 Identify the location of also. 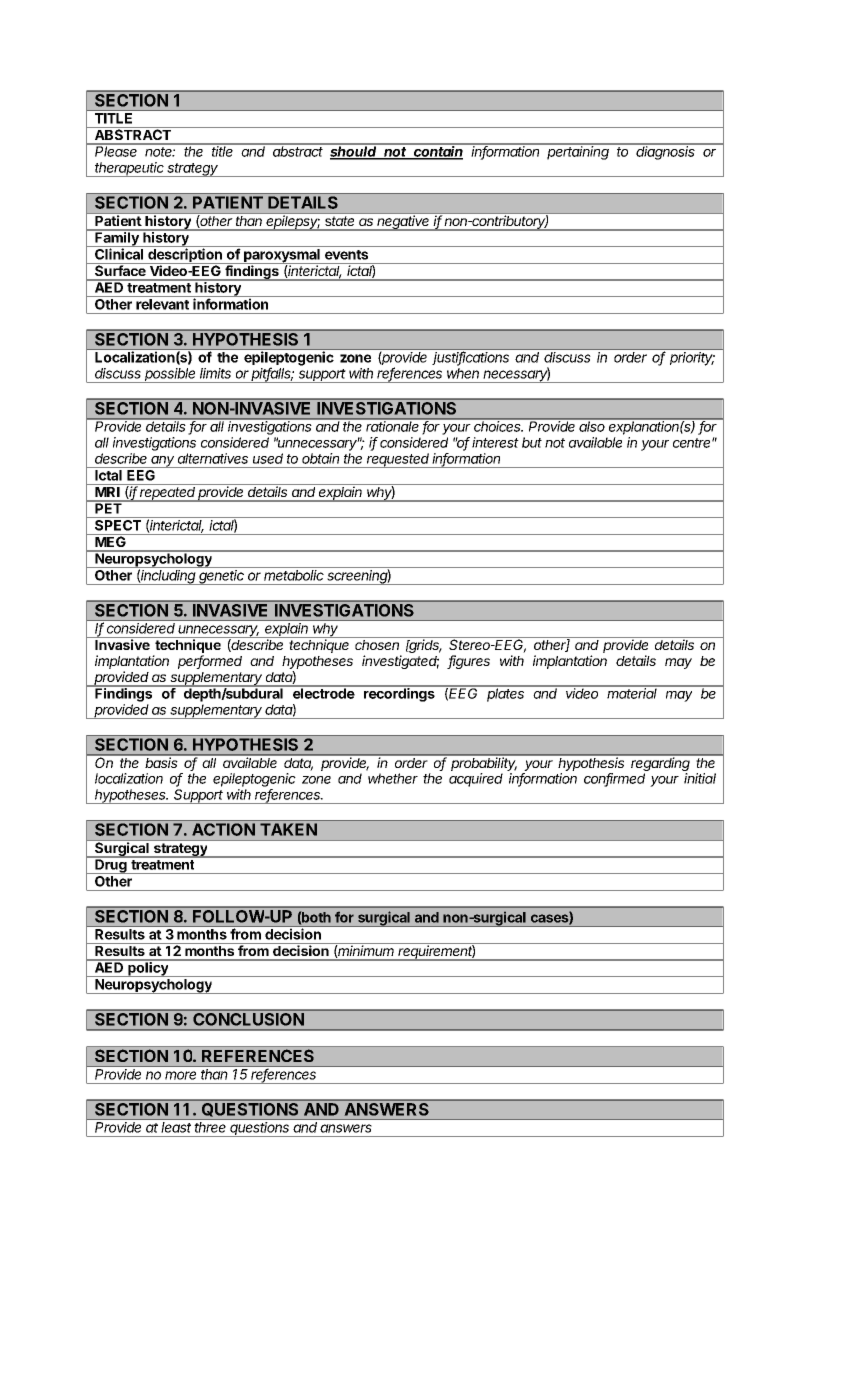
(592, 425).
